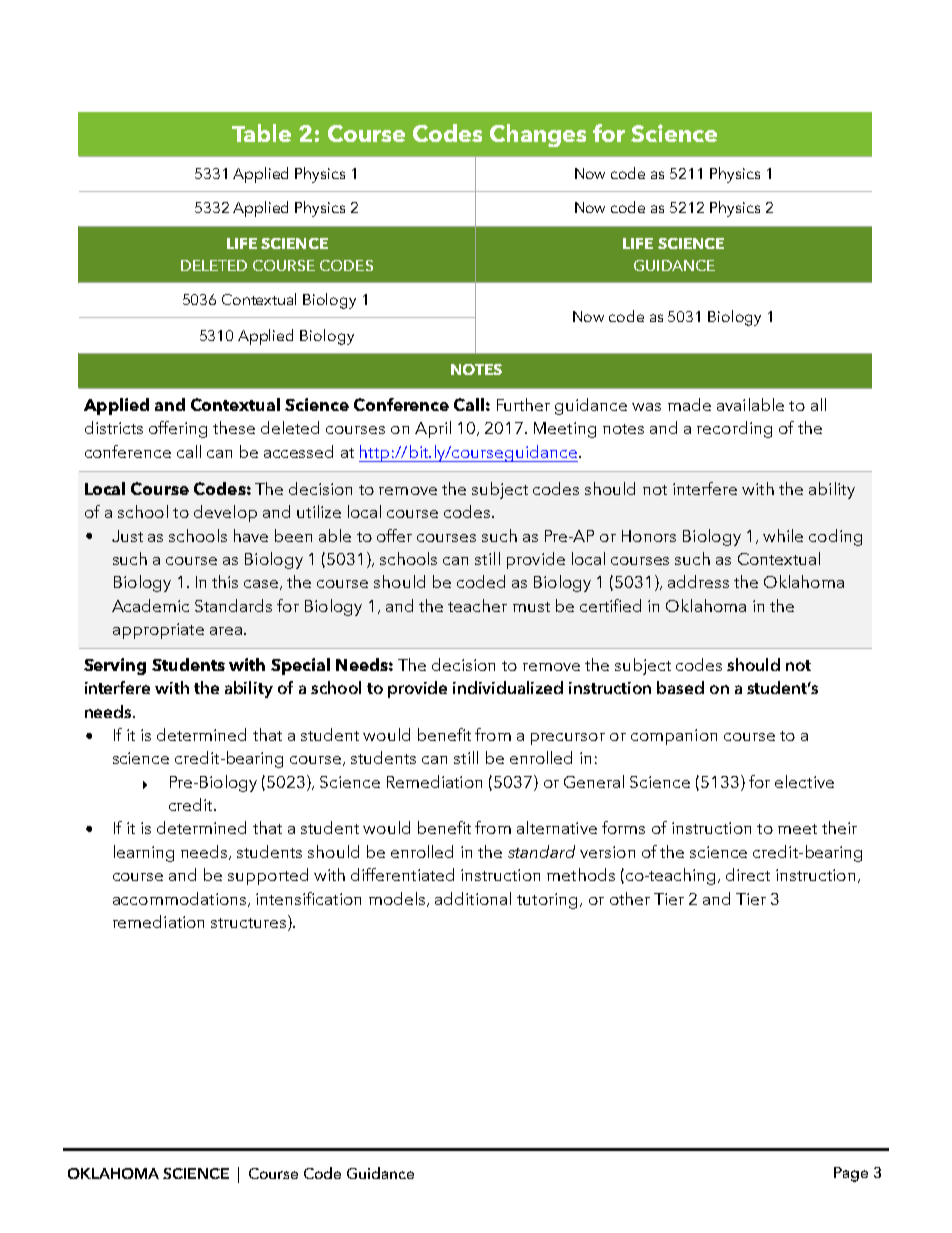  What do you see at coordinates (538, 135) in the document?
I see `Changes` at bounding box center [538, 135].
